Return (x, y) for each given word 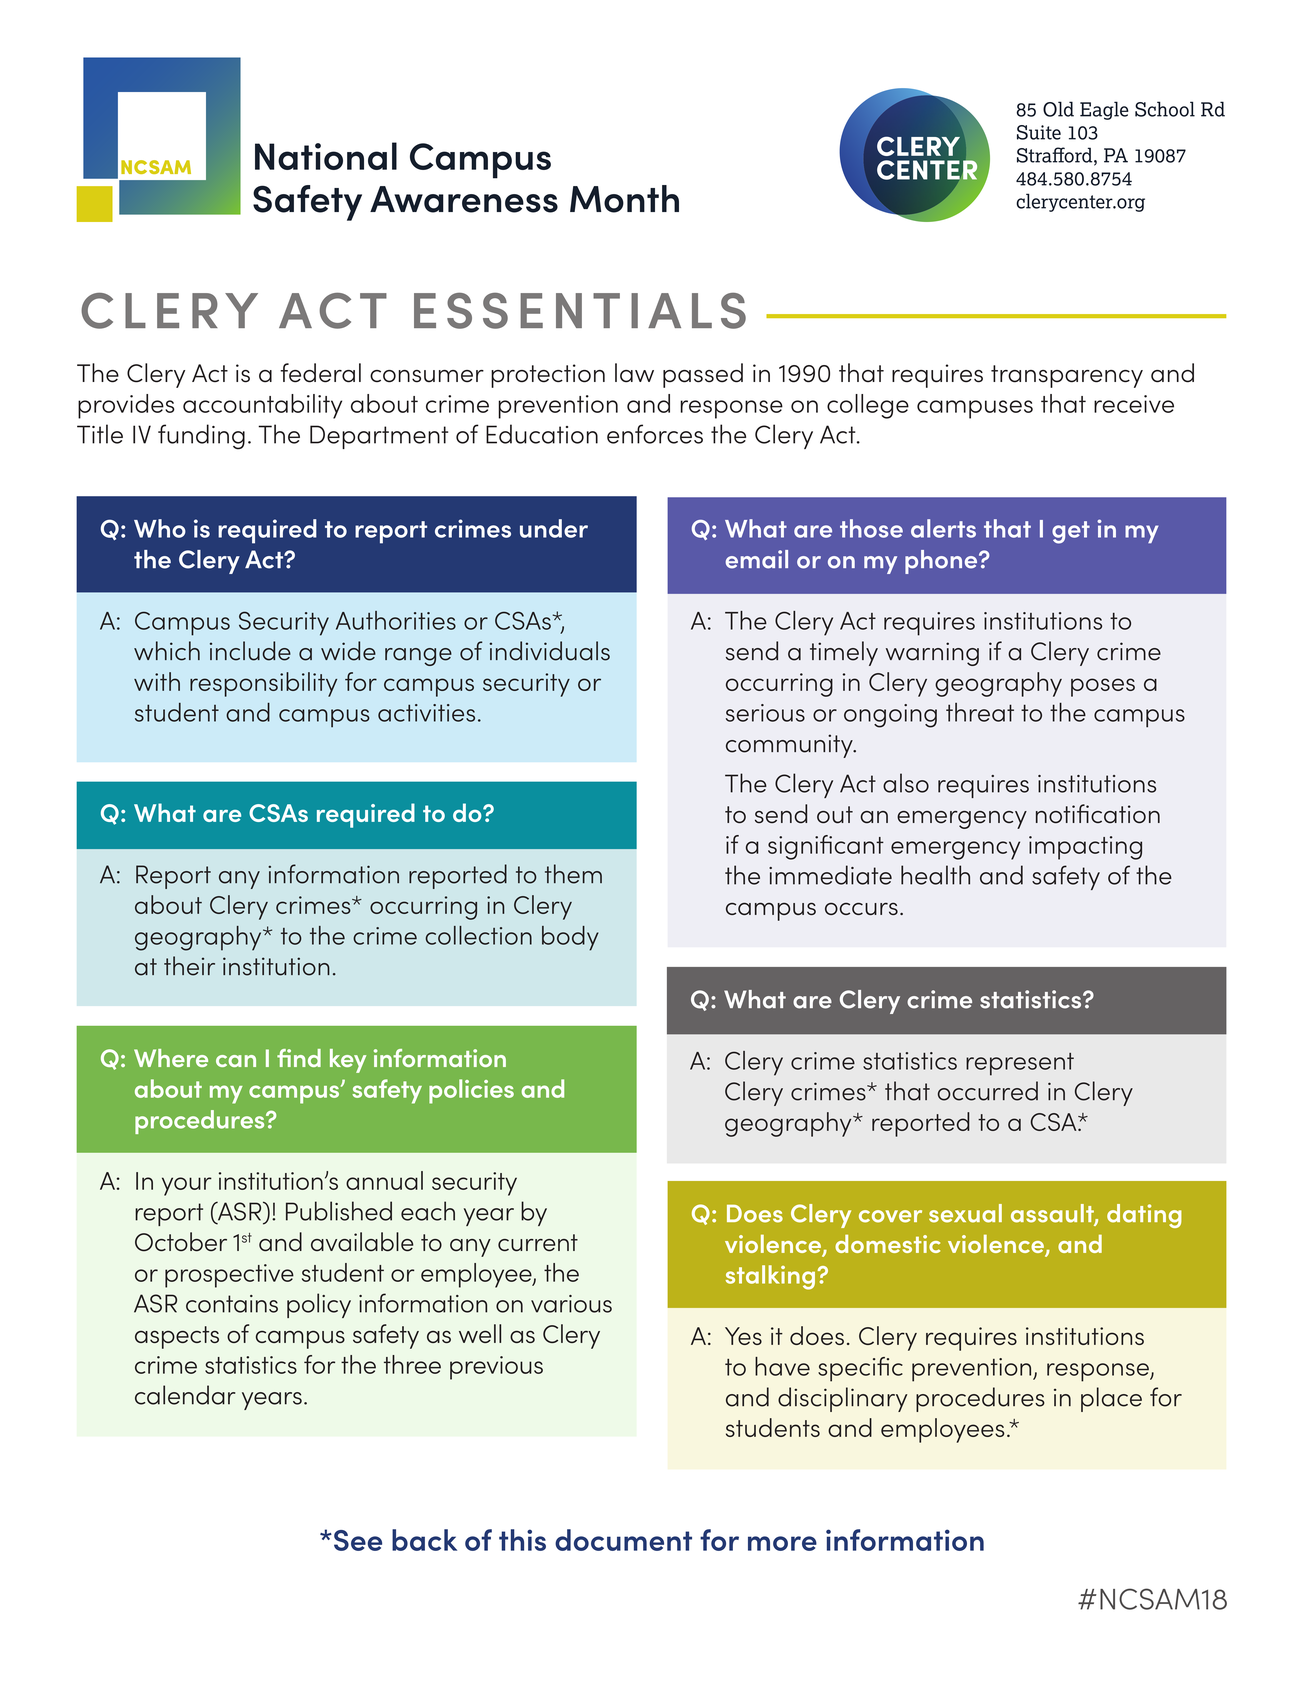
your (187, 1186)
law (634, 373)
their (189, 966)
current (538, 1243)
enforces (655, 434)
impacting (1085, 848)
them (573, 874)
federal (320, 373)
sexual (965, 1213)
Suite (1039, 132)
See (358, 1540)
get (1071, 532)
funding (201, 437)
